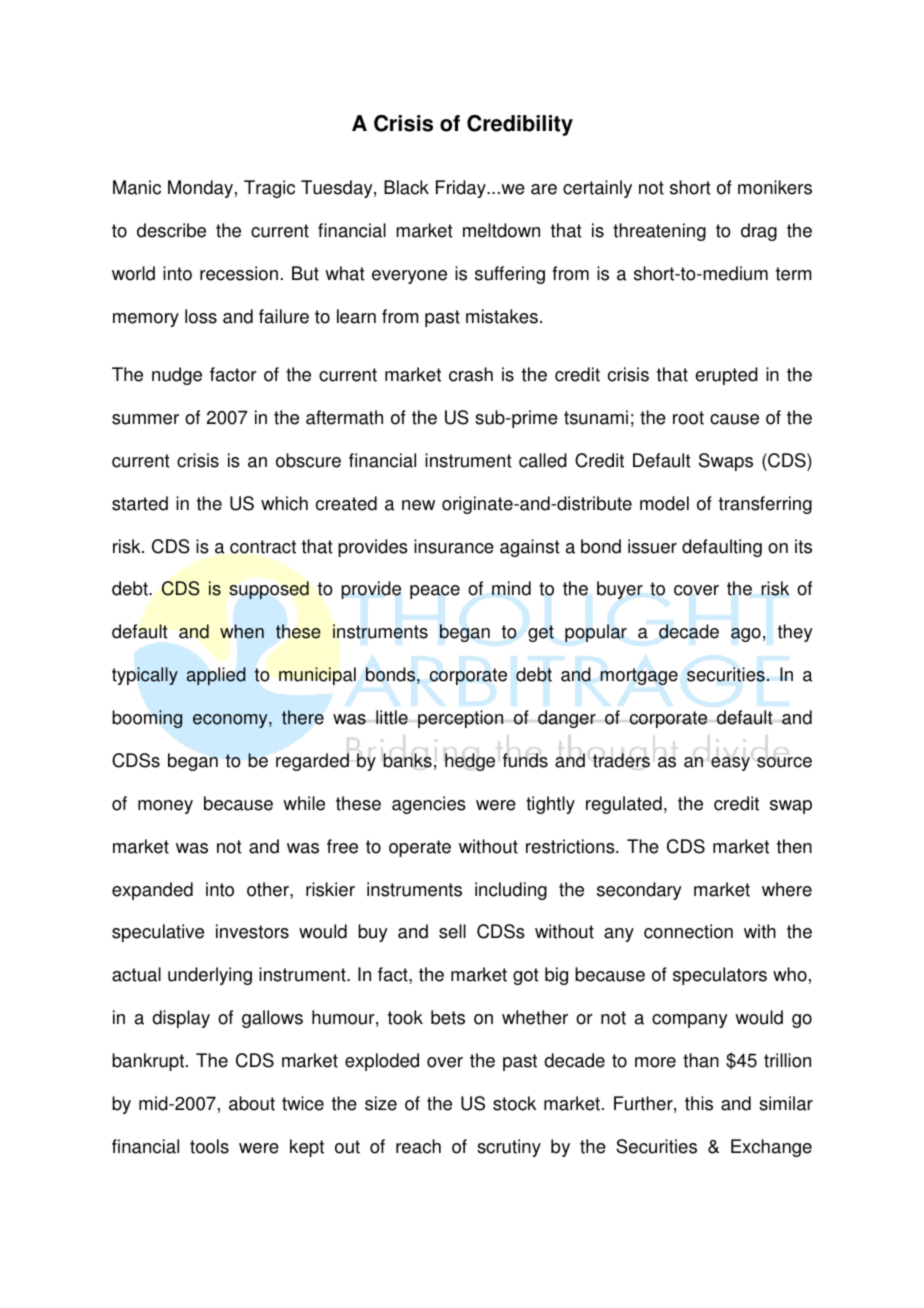 The image size is (924, 1308). Describe the element at coordinates (429, 805) in the document. I see `agencies` at that location.
